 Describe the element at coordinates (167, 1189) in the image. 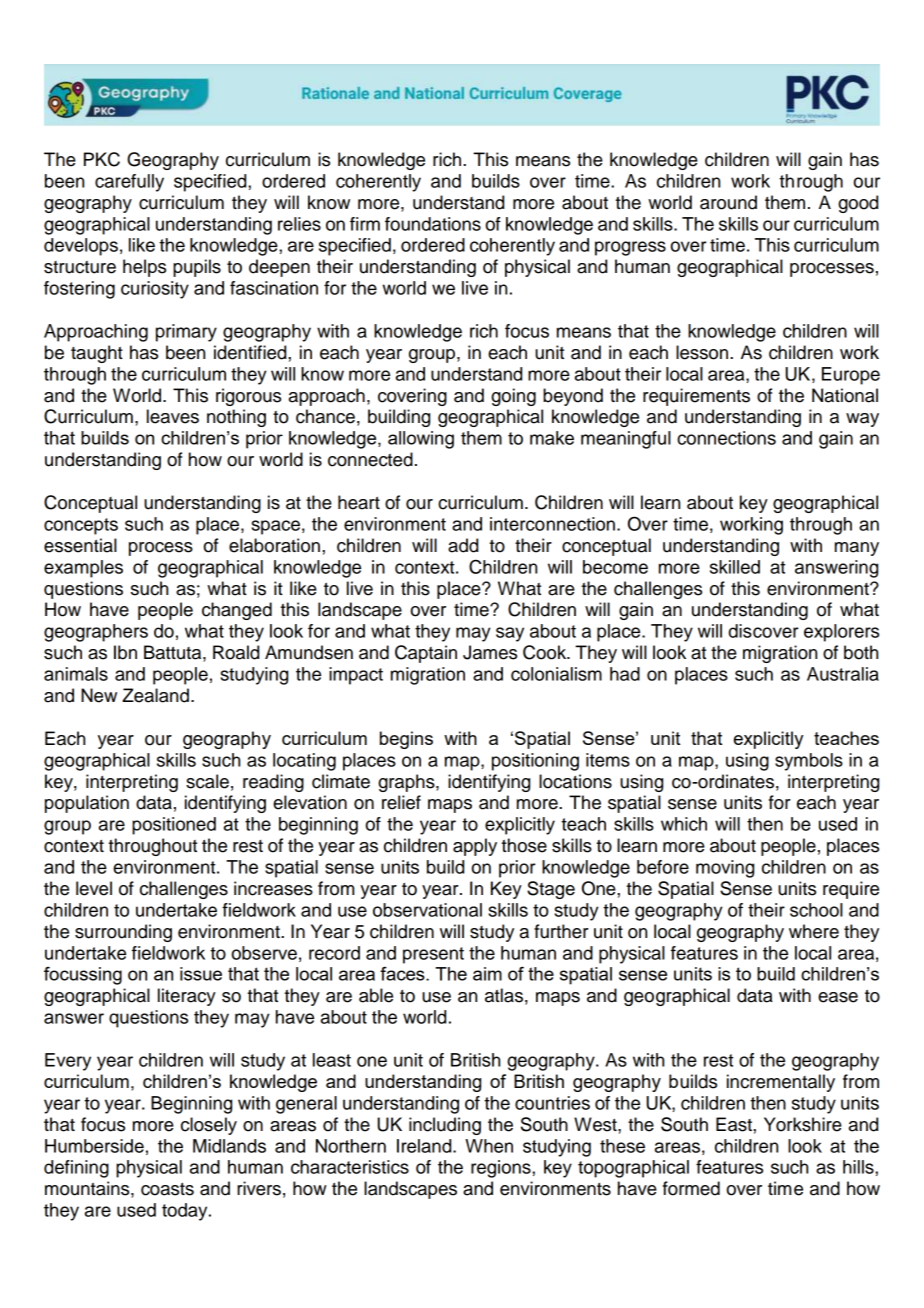

I see `coasts` at that location.
